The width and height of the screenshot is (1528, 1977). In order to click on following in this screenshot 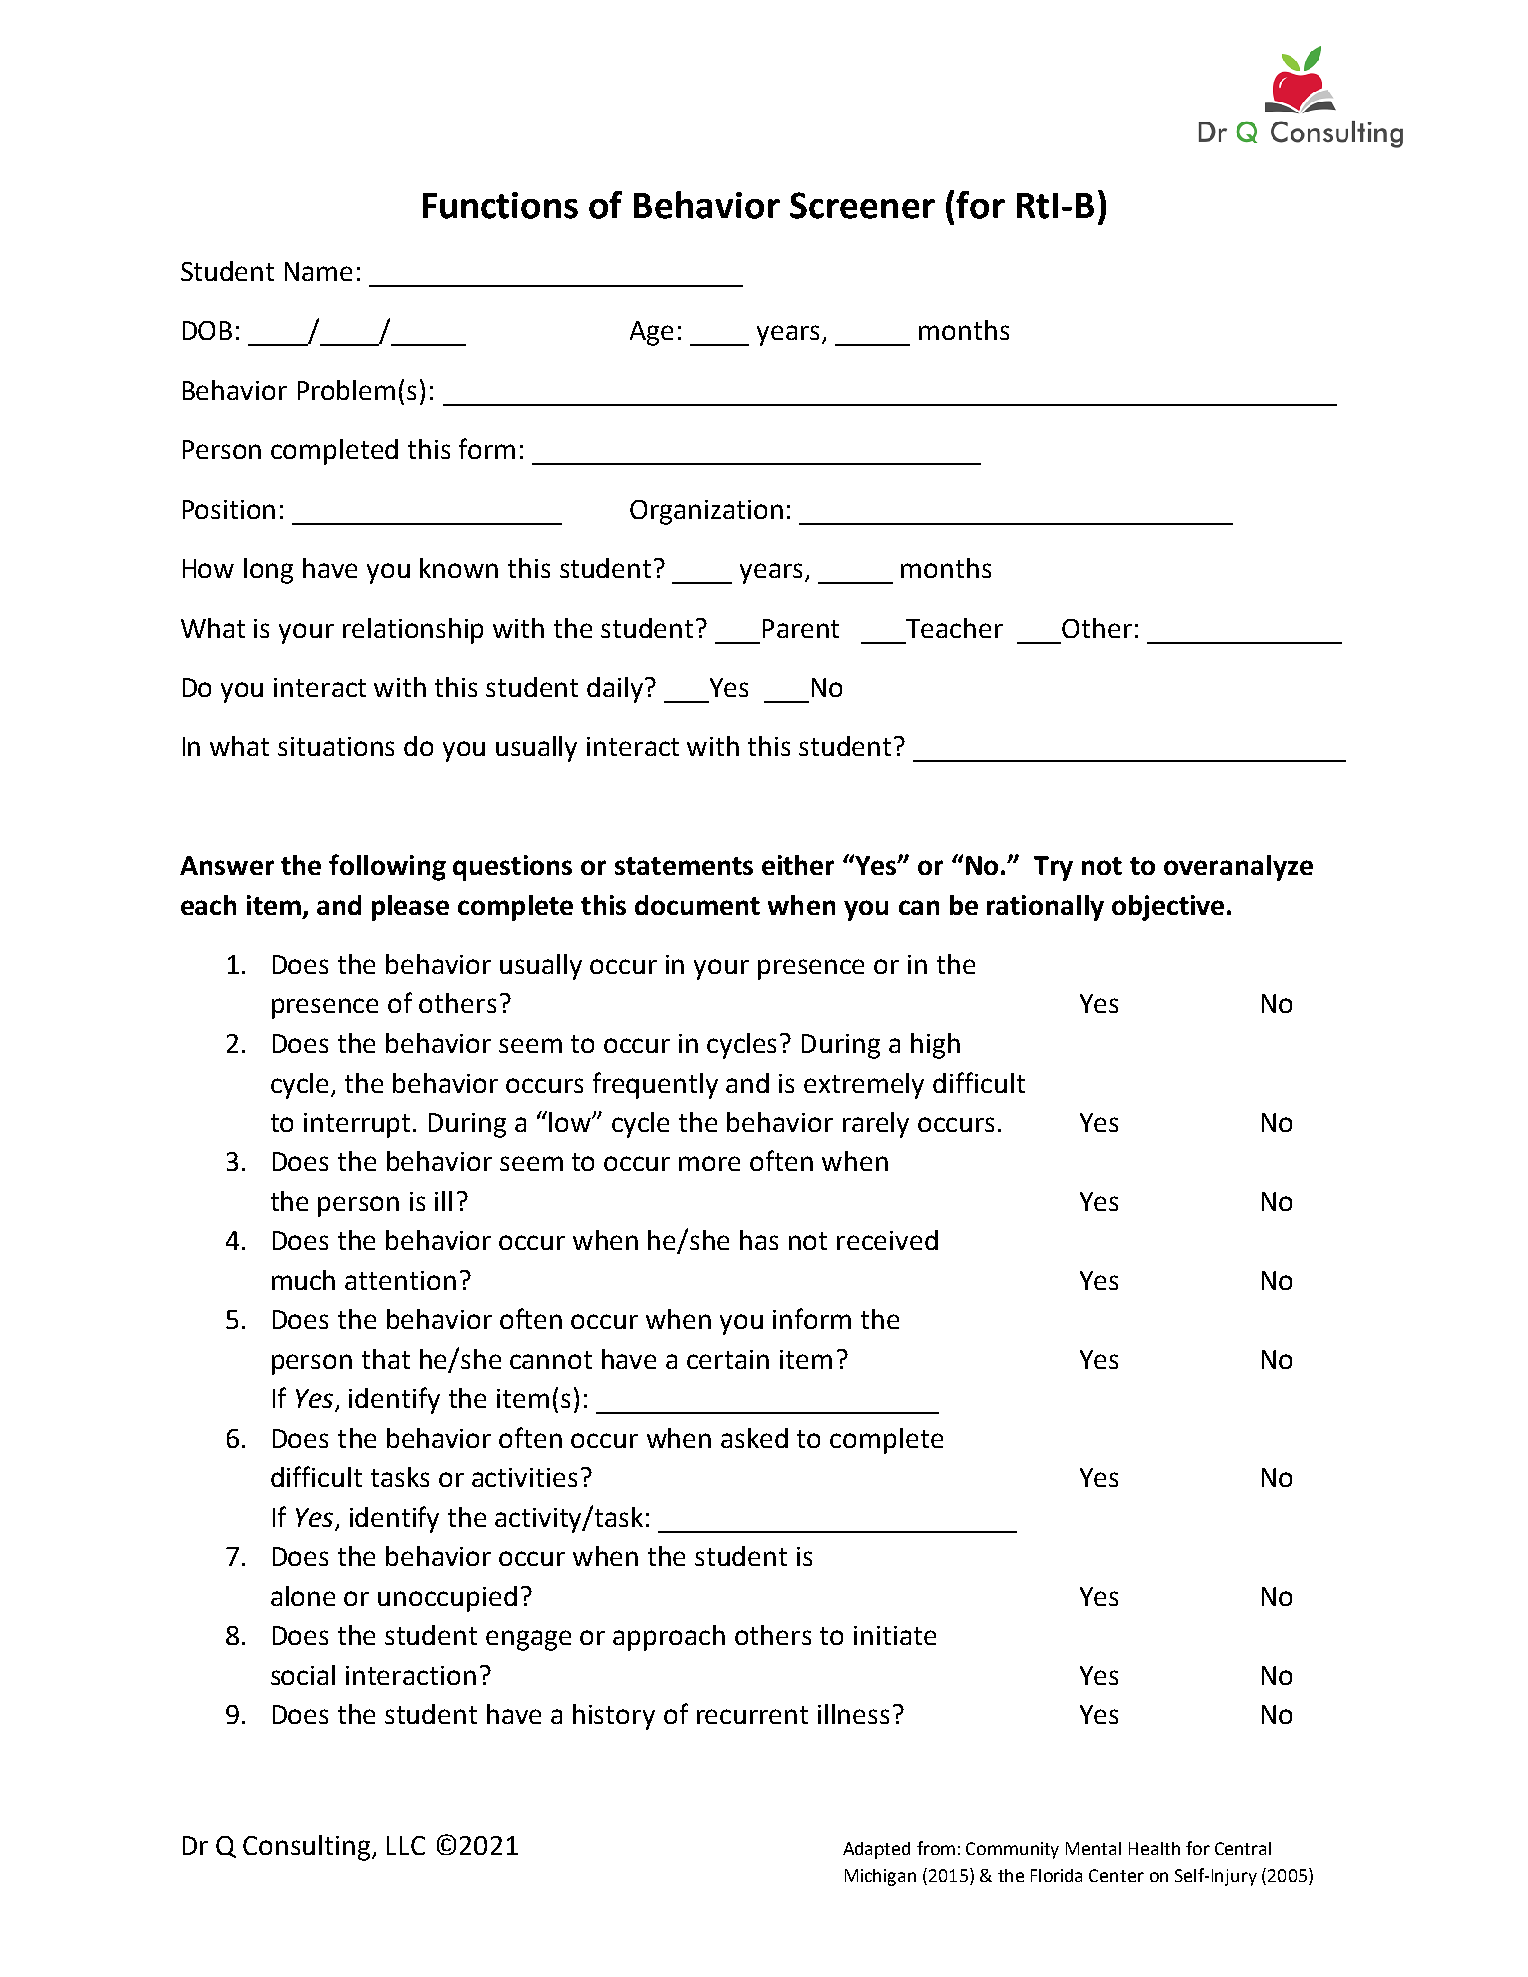, I will do `click(387, 867)`.
